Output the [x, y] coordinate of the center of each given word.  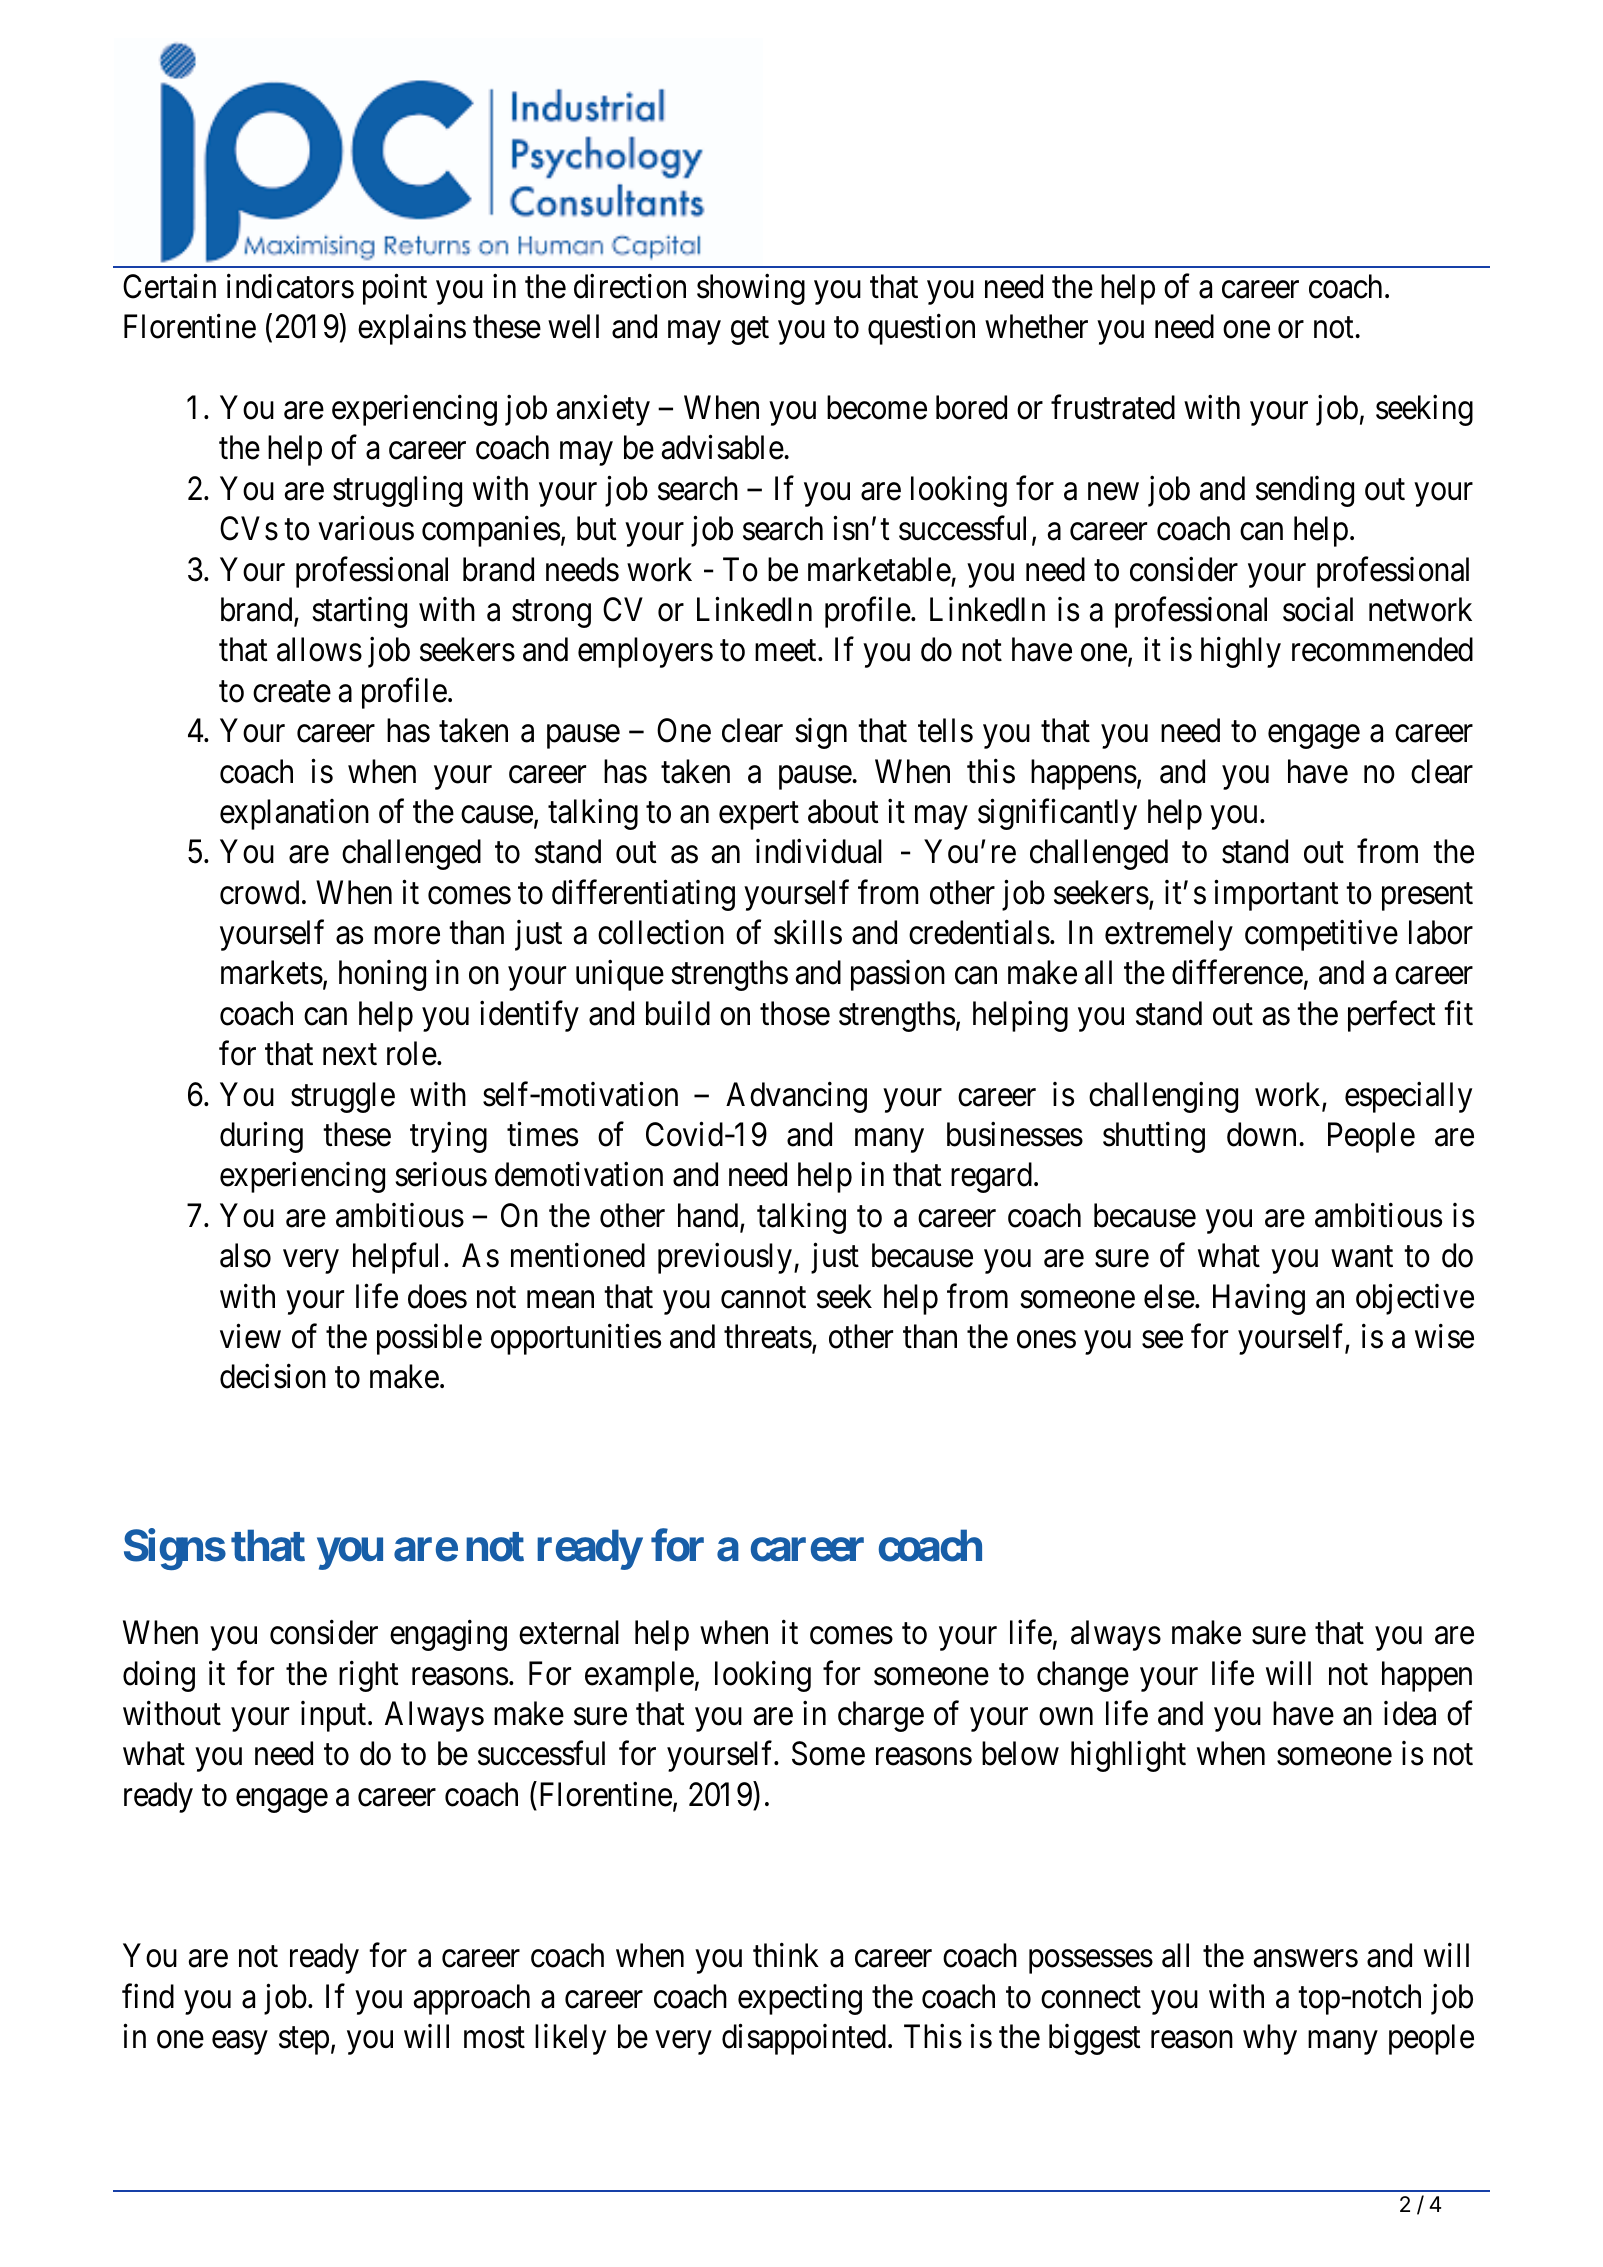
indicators [290, 286]
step [304, 2041]
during [261, 1137]
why [1270, 2039]
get [750, 331]
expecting [800, 1999]
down [1261, 1134]
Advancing [796, 1097]
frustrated [1113, 407]
